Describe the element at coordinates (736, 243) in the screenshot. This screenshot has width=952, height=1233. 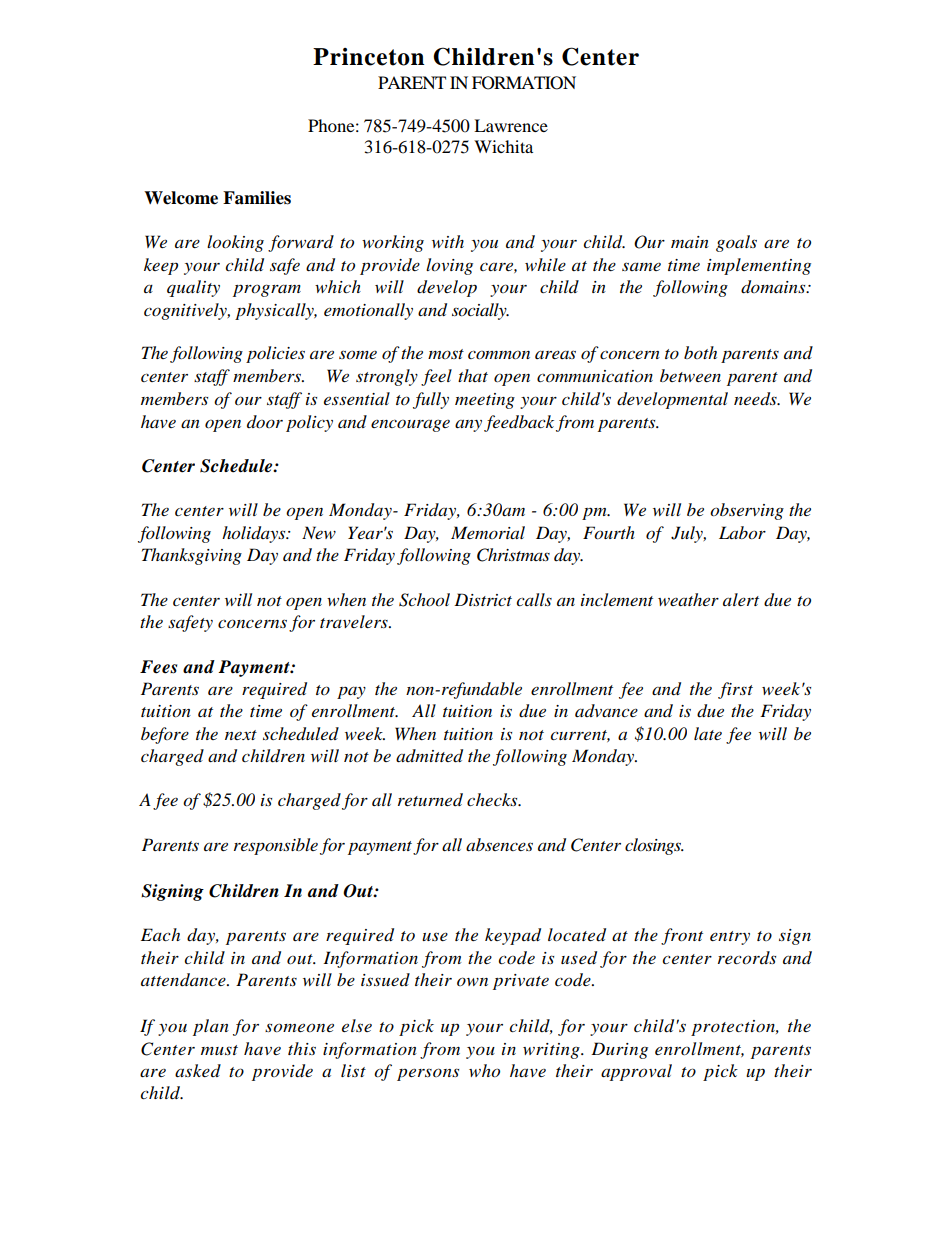
I see `goals` at that location.
